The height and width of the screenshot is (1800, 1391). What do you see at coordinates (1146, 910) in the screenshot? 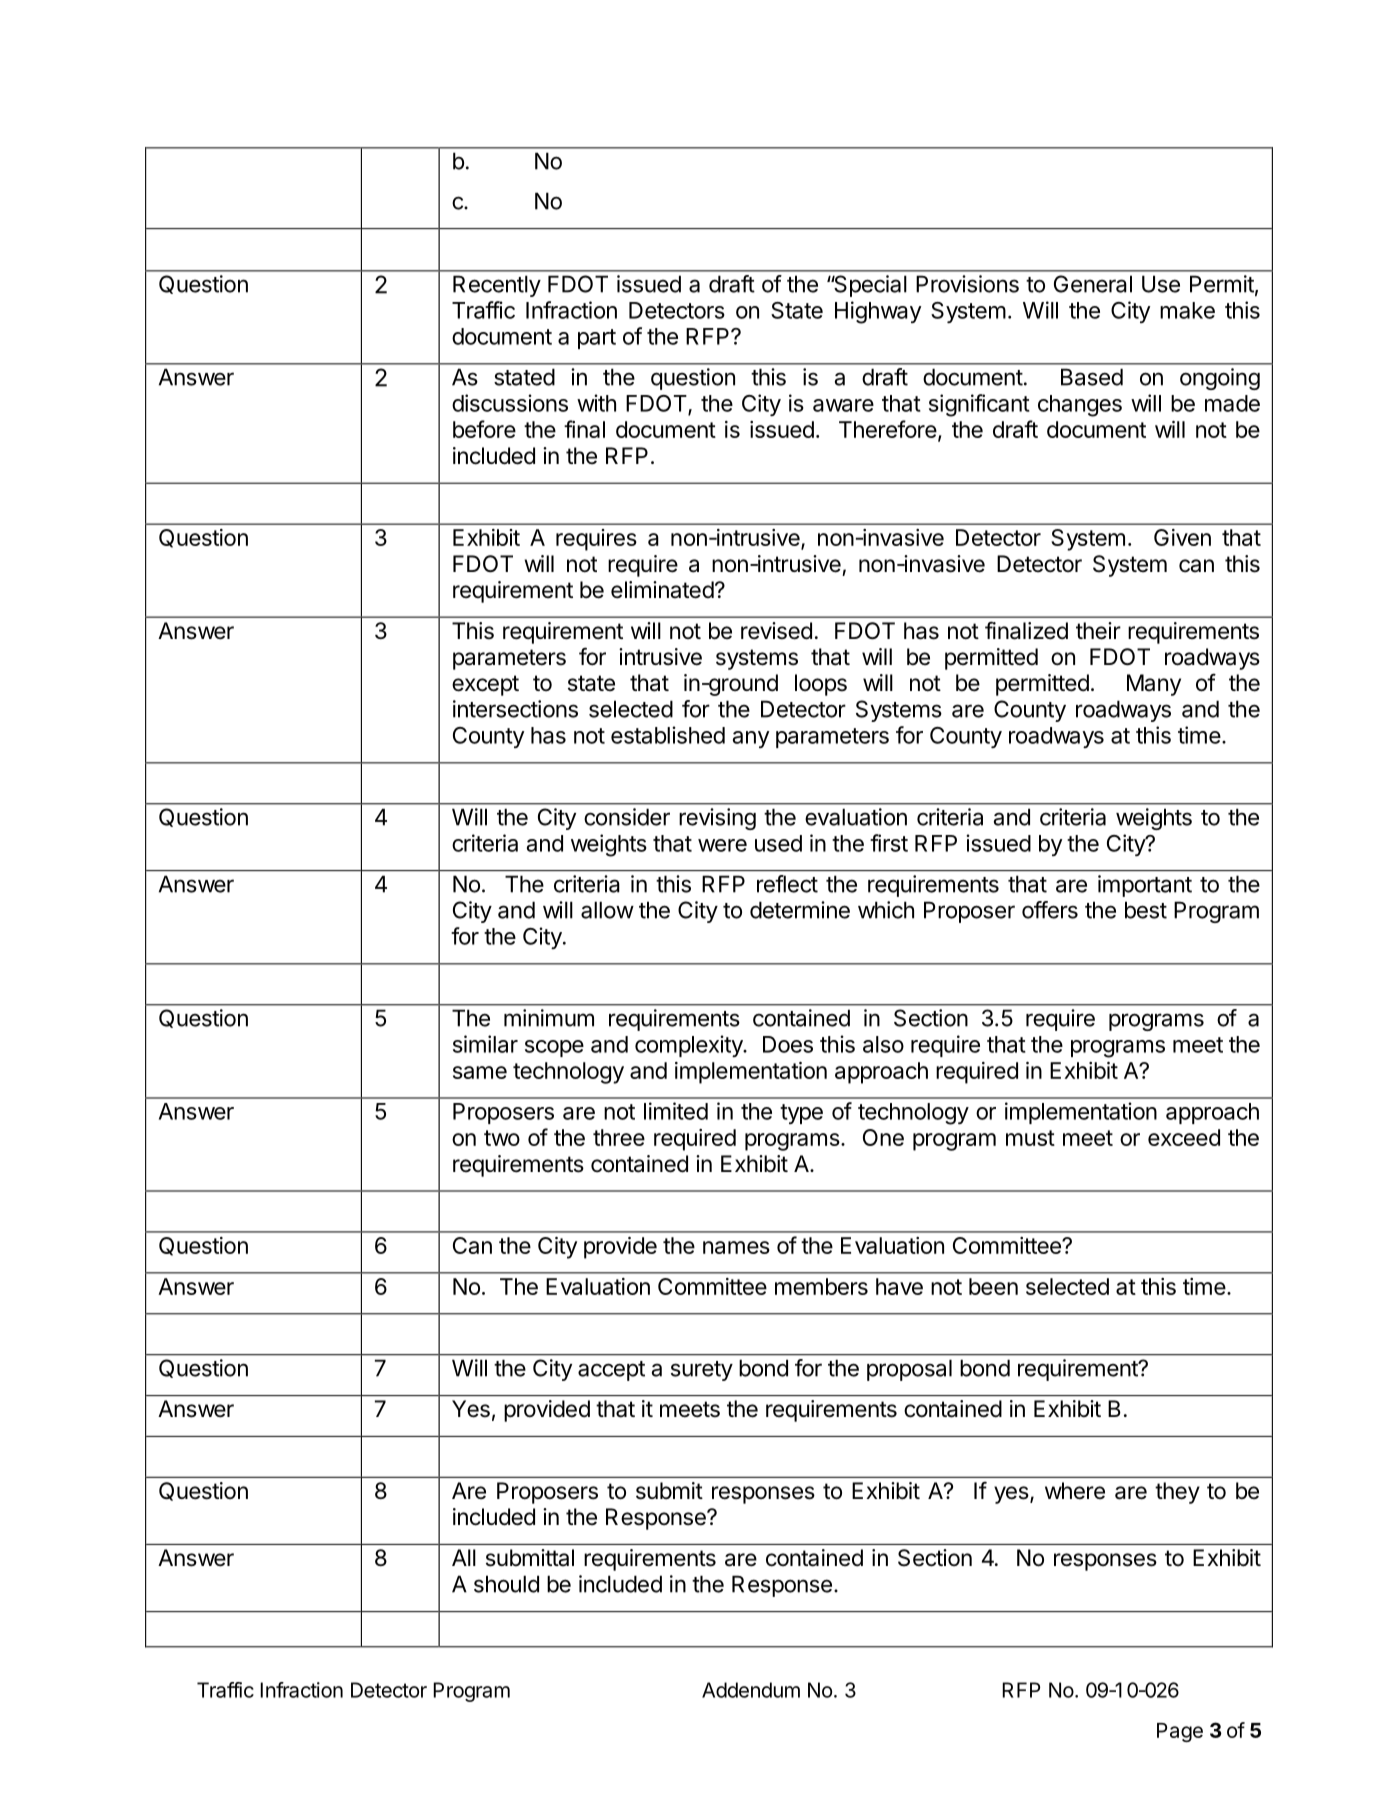
I see `best` at bounding box center [1146, 910].
